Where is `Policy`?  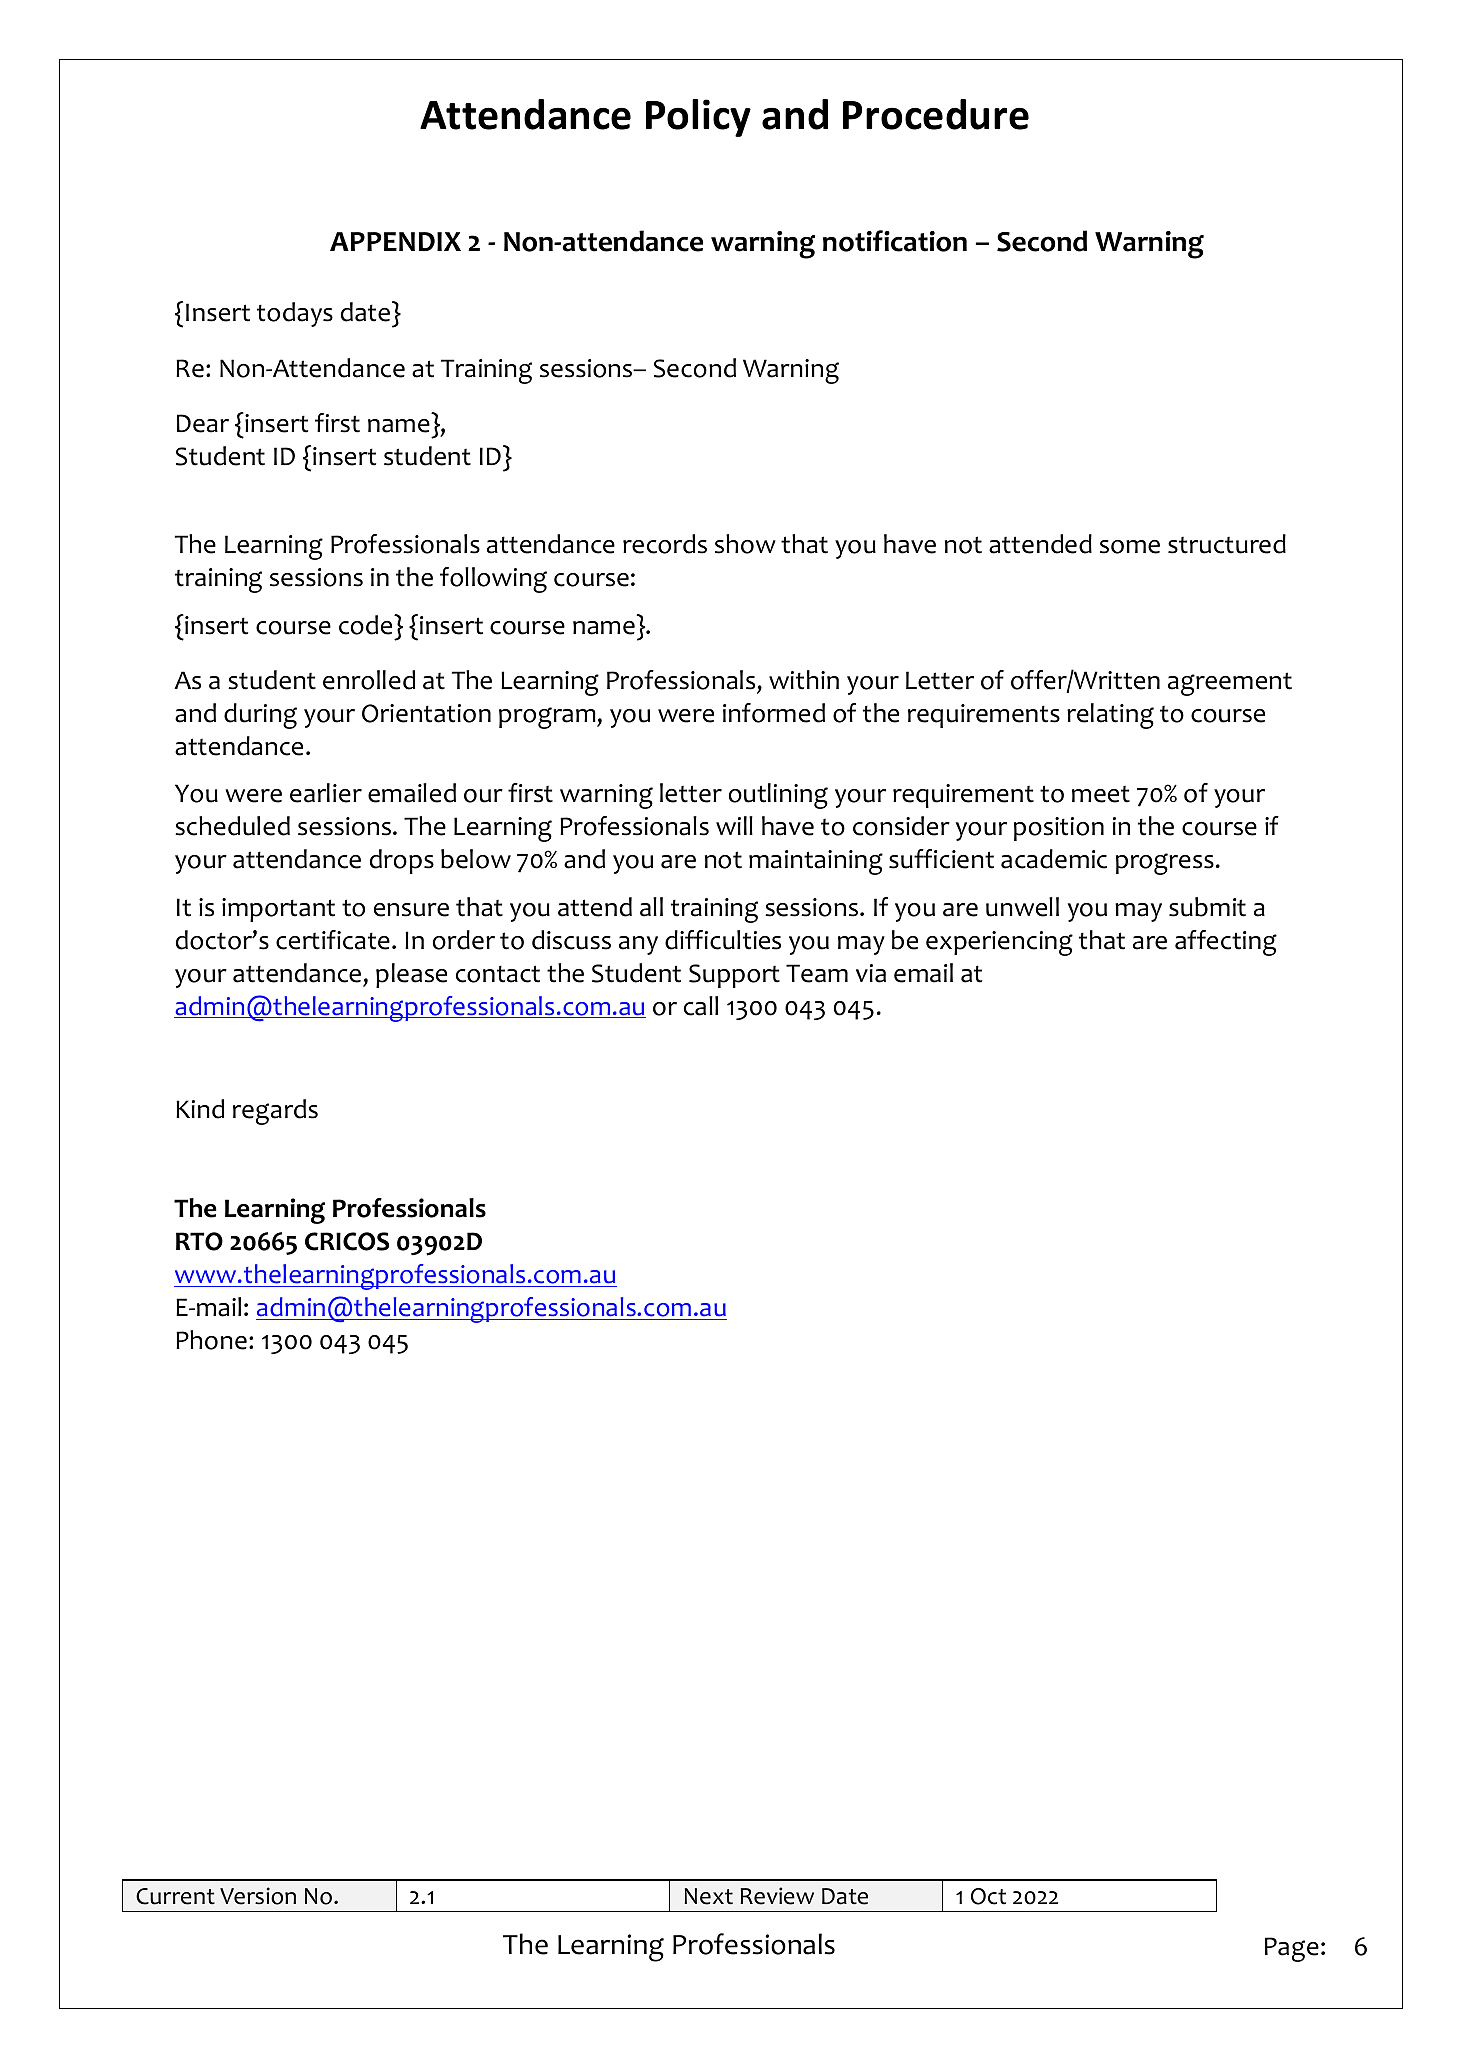 Policy is located at coordinates (698, 118).
